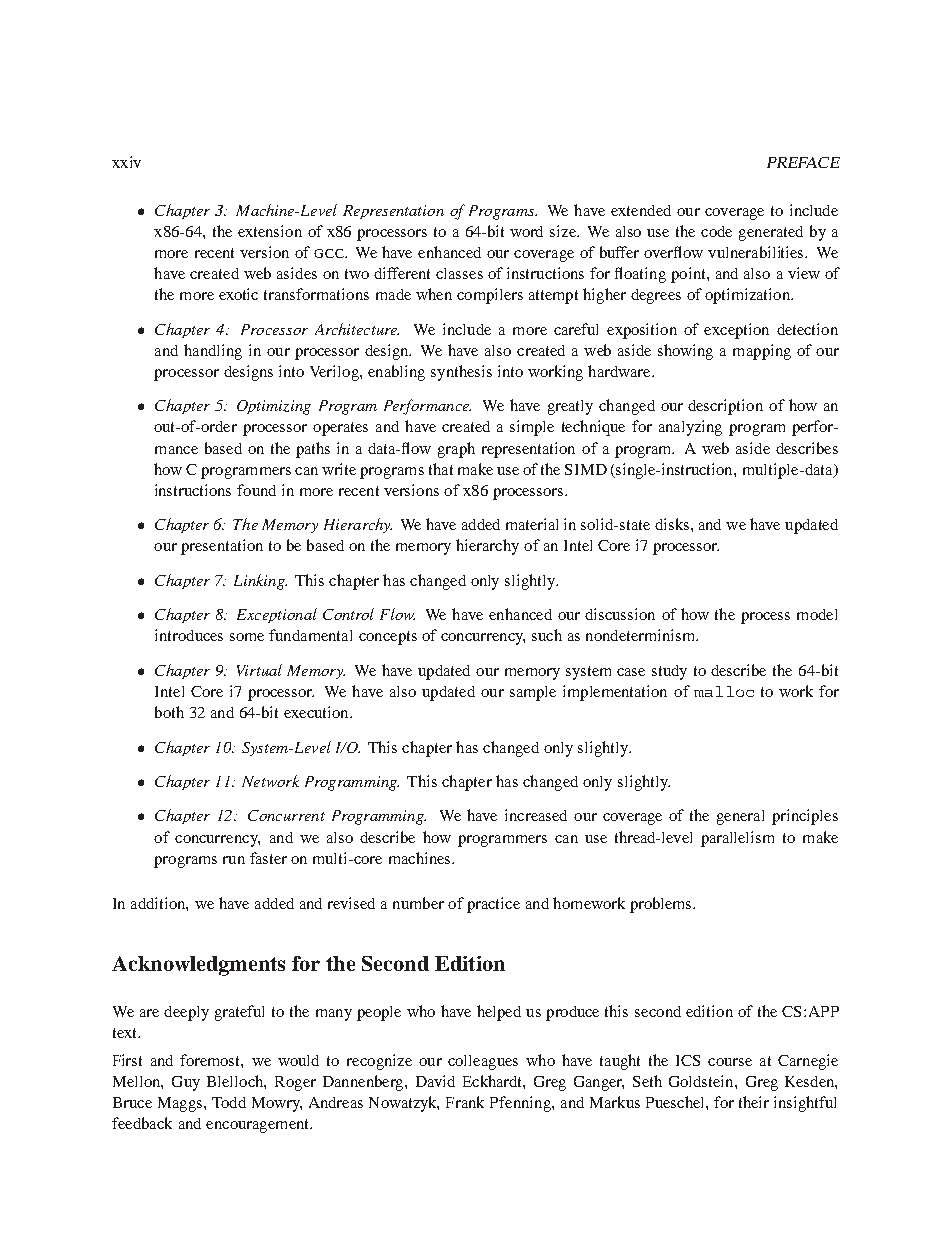  What do you see at coordinates (270, 231) in the image?
I see `extension` at bounding box center [270, 231].
